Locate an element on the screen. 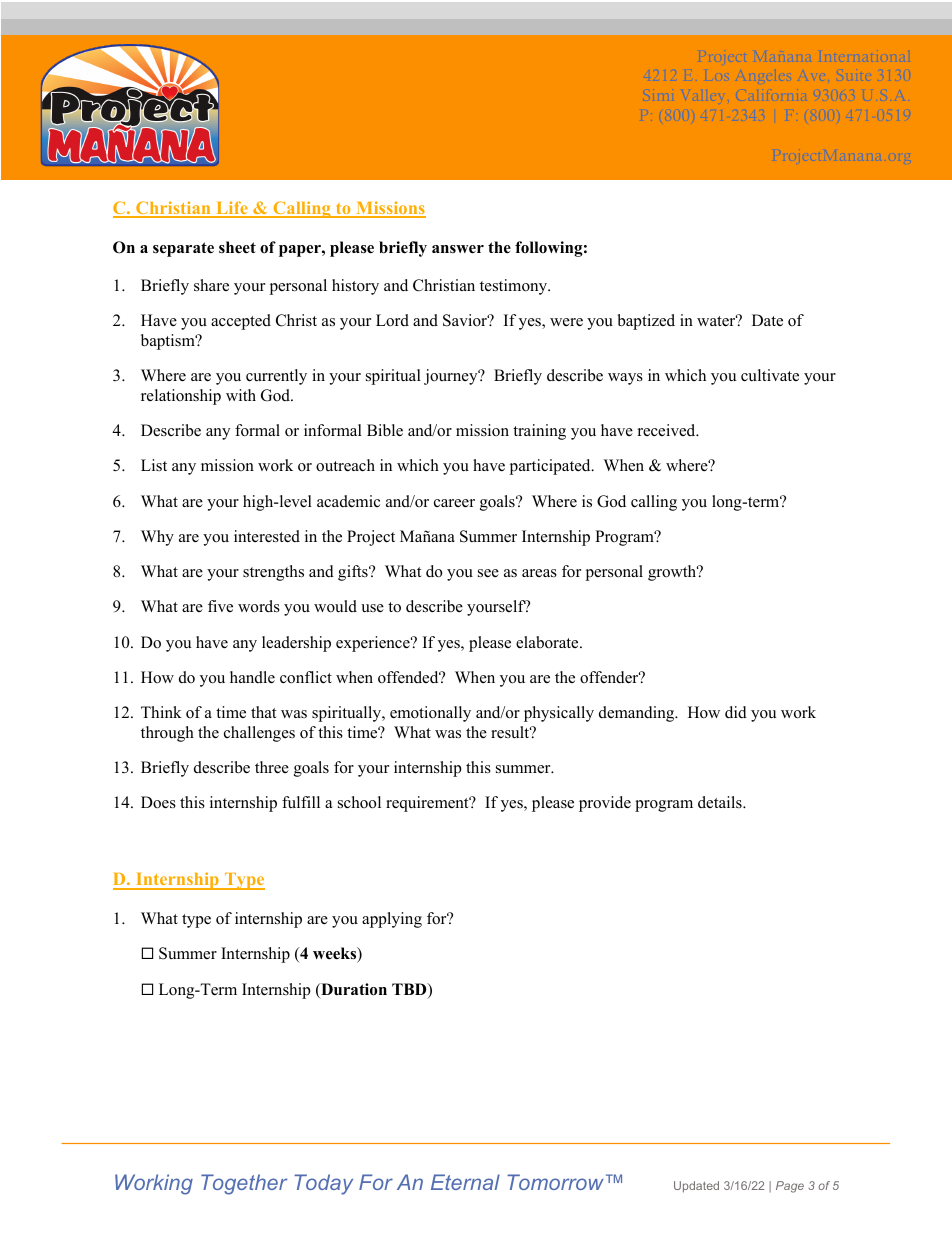 This screenshot has height=1233, width=952. Together is located at coordinates (244, 1184).
